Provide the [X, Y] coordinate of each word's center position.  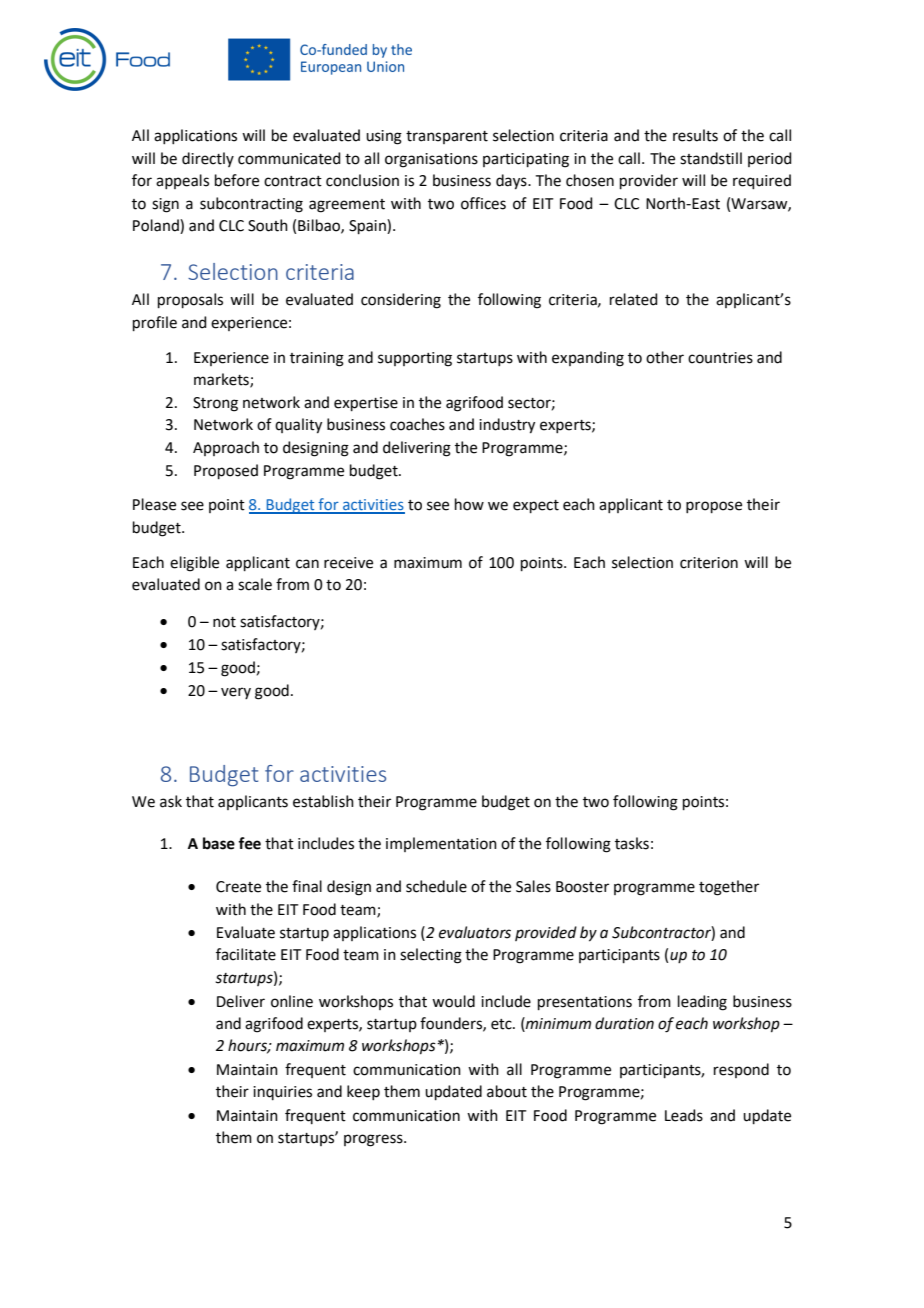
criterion [709, 563]
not [224, 622]
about [507, 1091]
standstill [711, 158]
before [237, 180]
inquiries [282, 1093]
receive [348, 563]
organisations [431, 160]
